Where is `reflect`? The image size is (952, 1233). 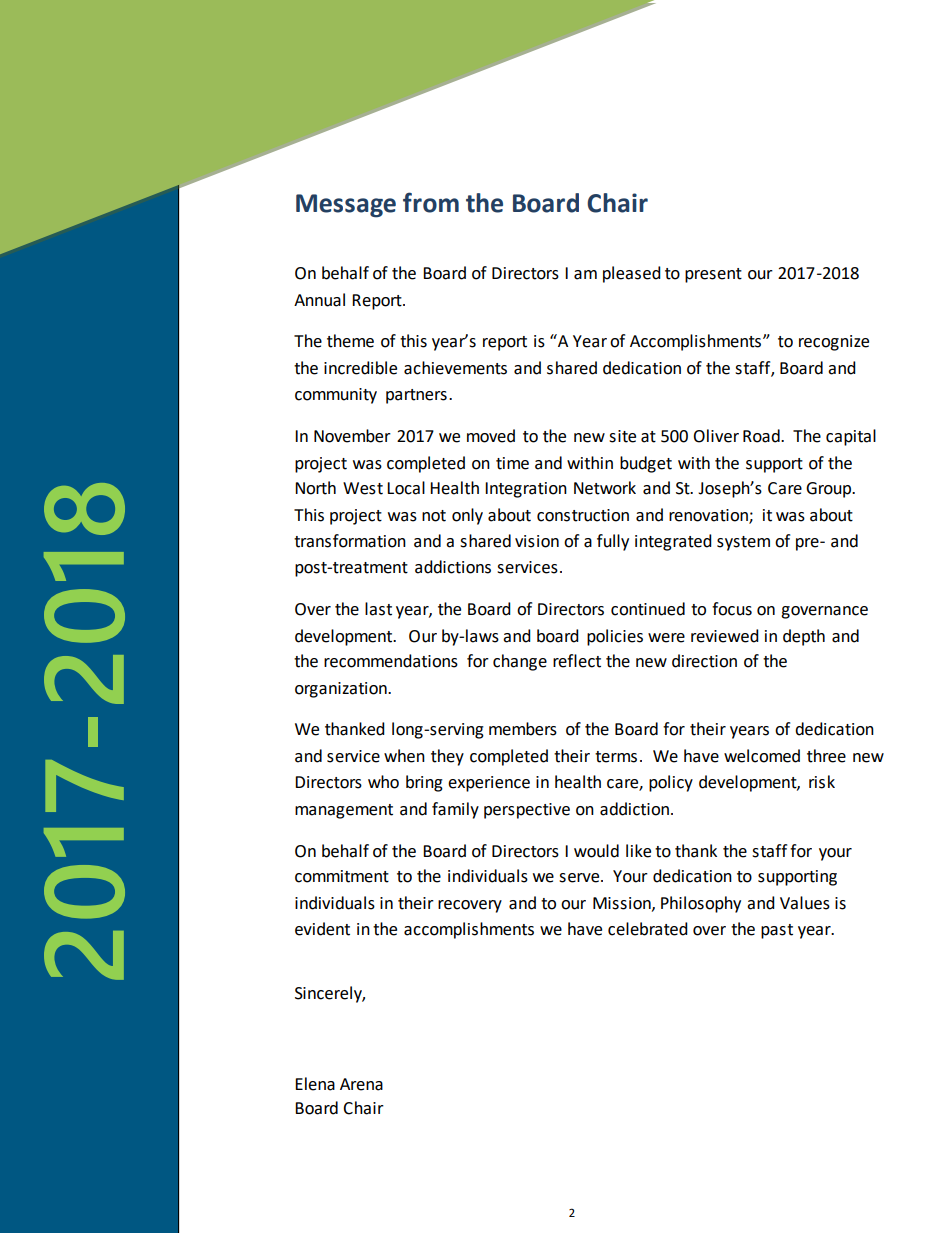 reflect is located at coordinates (577, 661).
